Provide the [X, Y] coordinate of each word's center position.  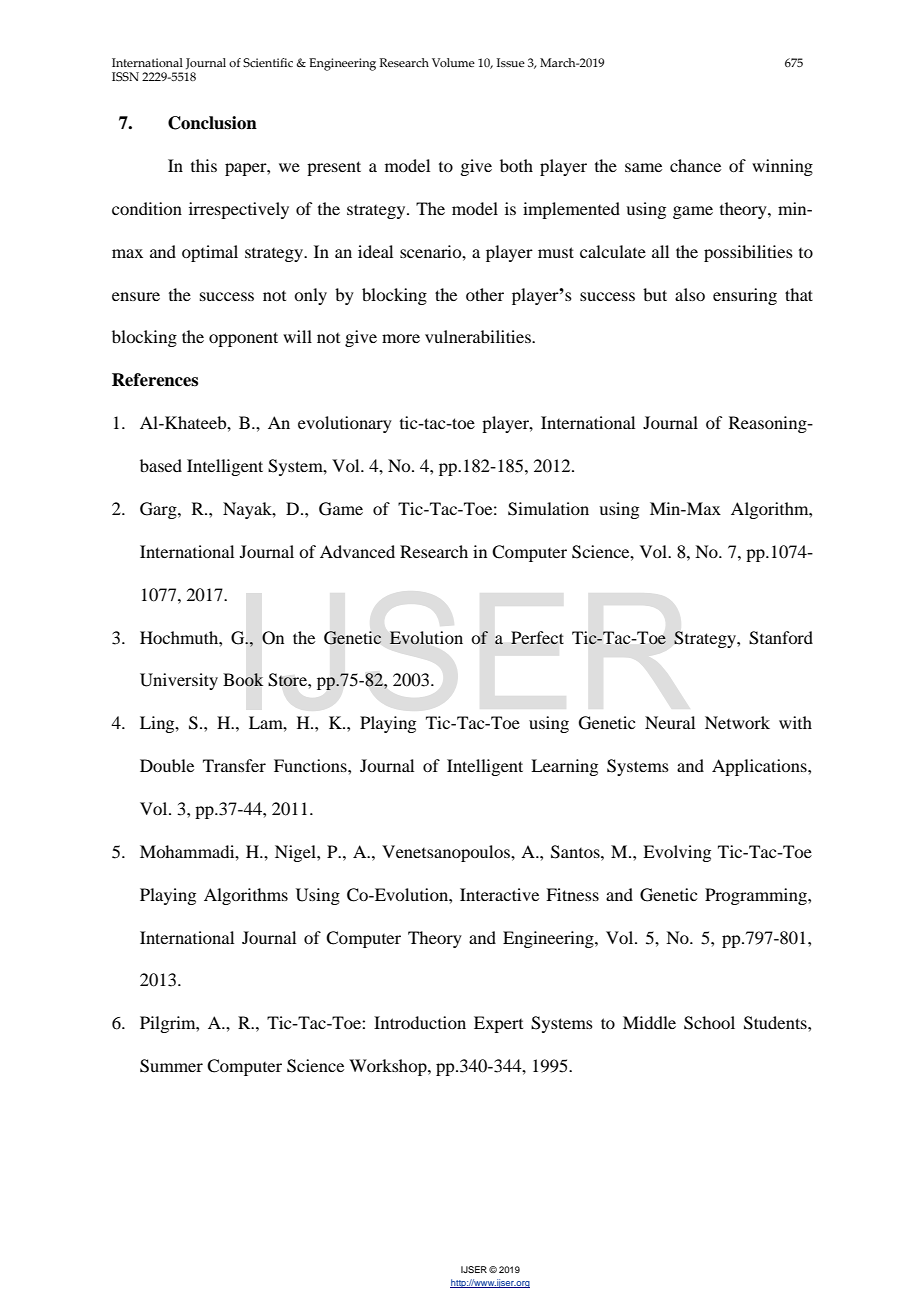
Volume [453, 62]
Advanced [357, 551]
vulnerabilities [479, 336]
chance [695, 165]
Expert [498, 1024]
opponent [243, 339]
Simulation [548, 509]
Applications [760, 767]
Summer [171, 1066]
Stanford [781, 638]
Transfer [234, 765]
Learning [564, 767]
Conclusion [212, 123]
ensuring [745, 296]
